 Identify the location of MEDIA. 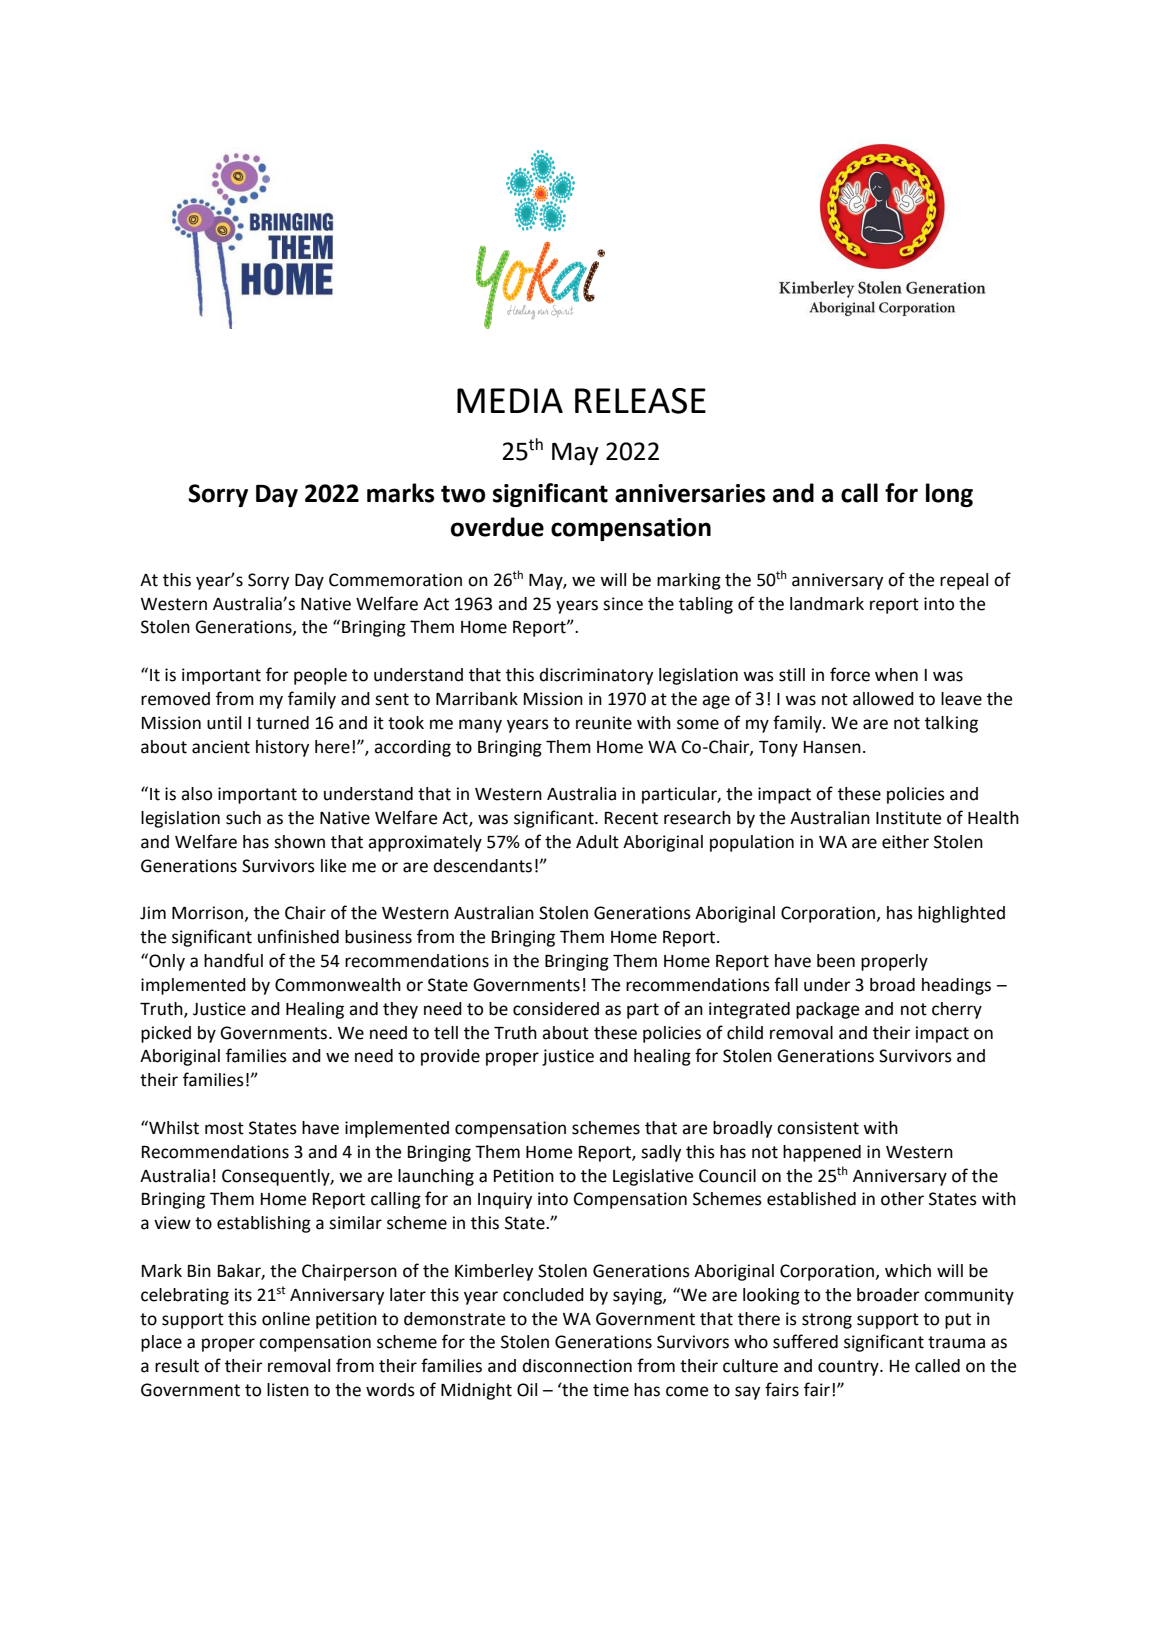
(510, 400).
